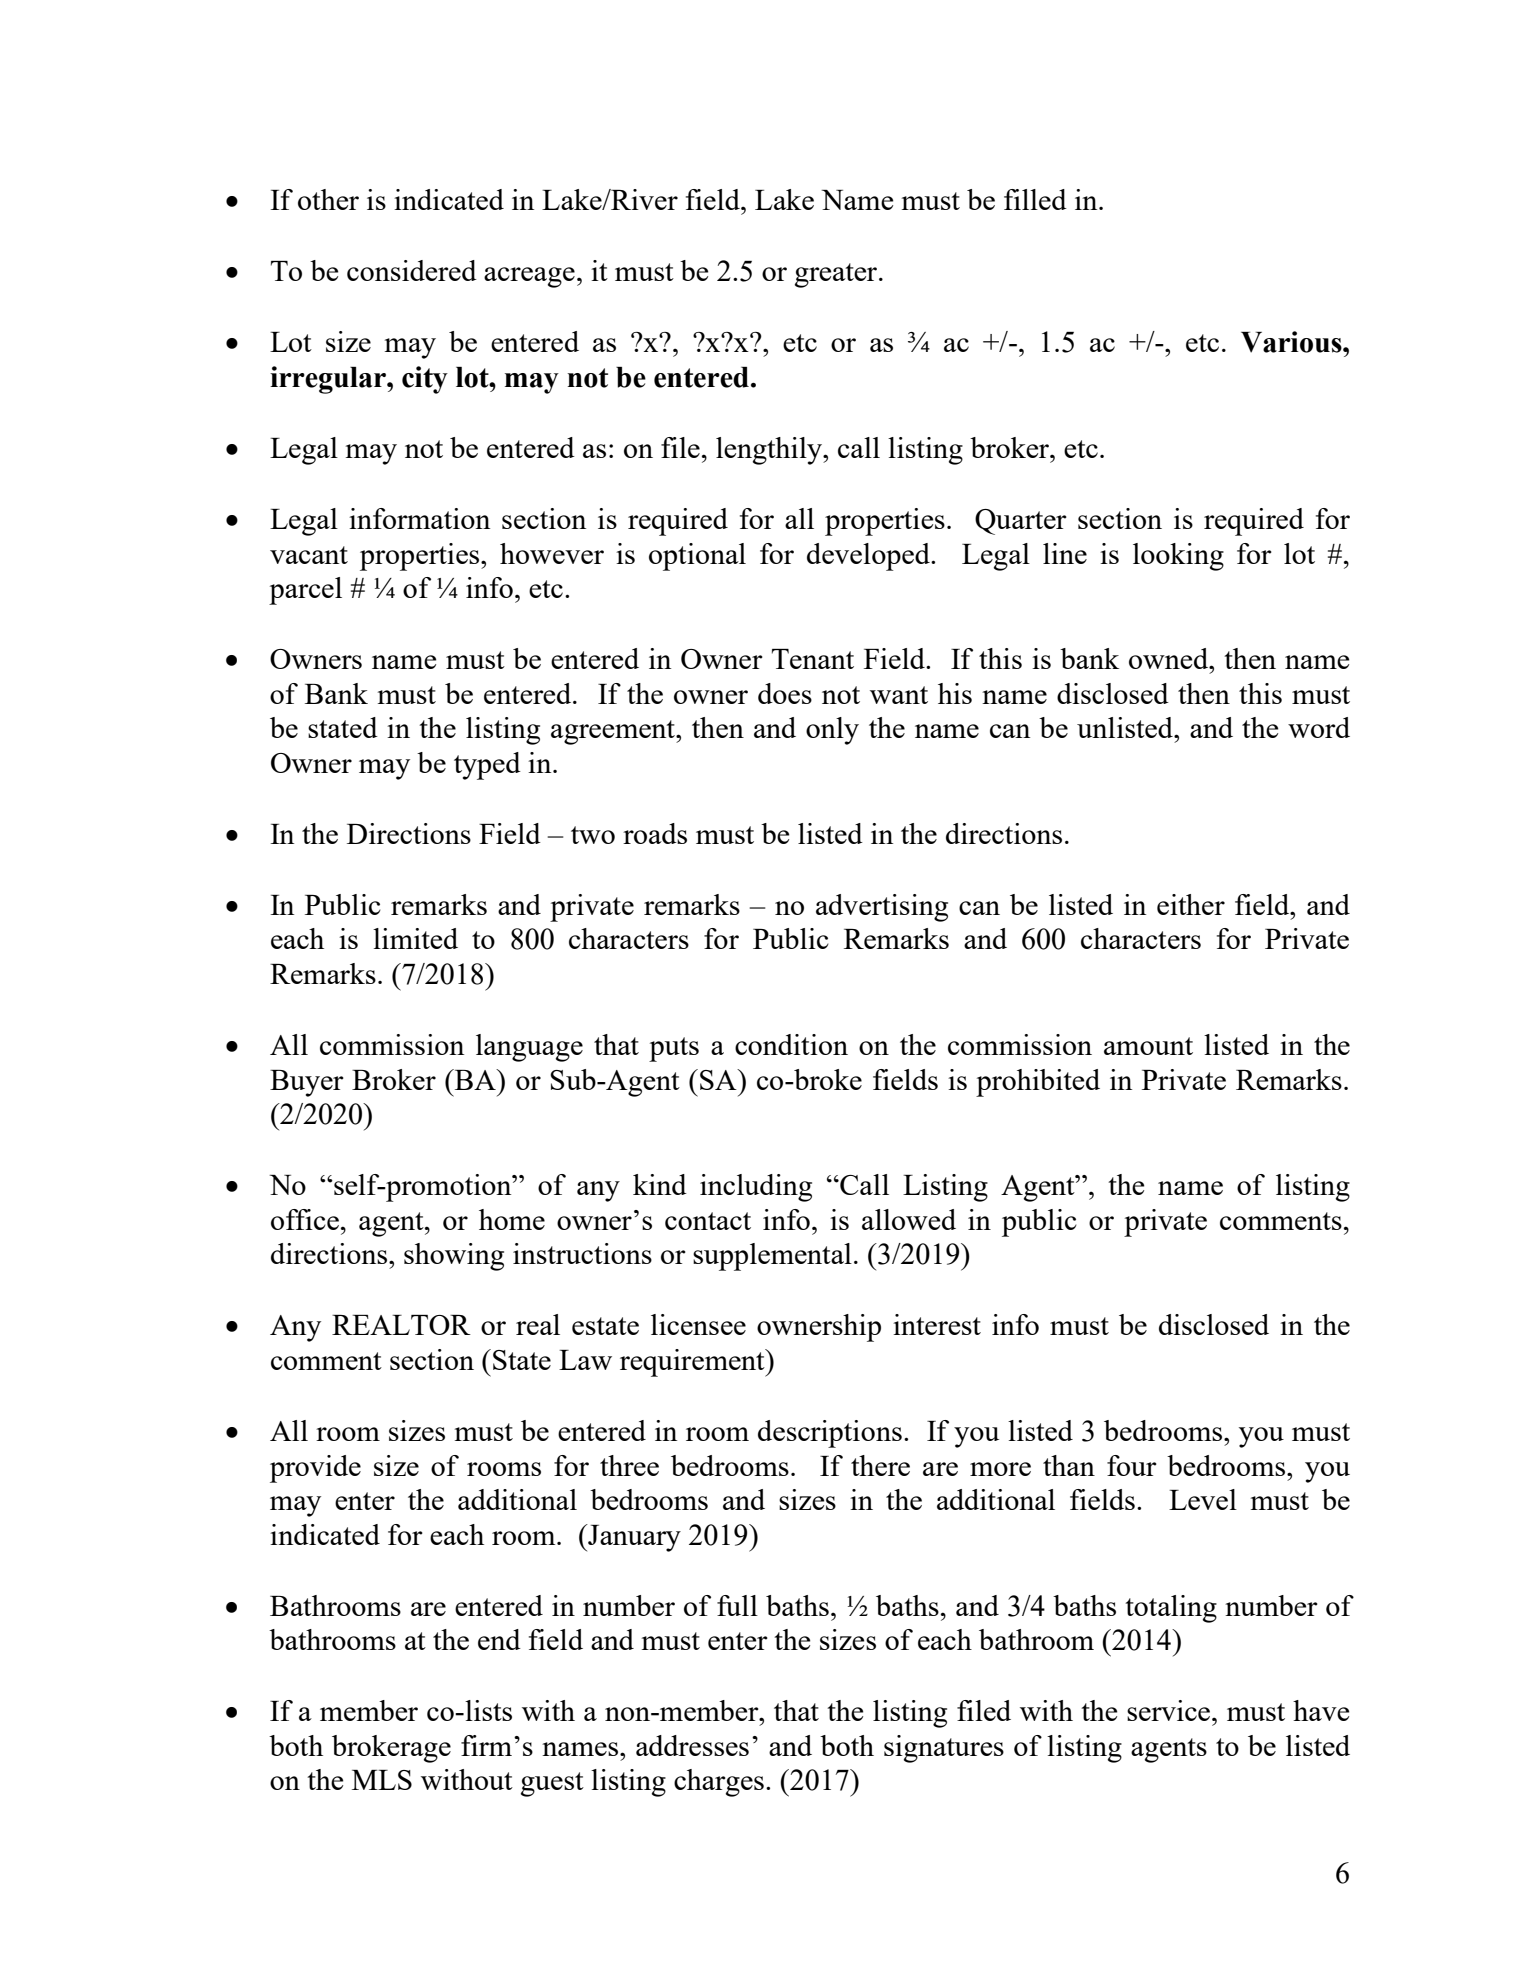 This image has height=1980, width=1530. Describe the element at coordinates (412, 270) in the image. I see `considered` at that location.
